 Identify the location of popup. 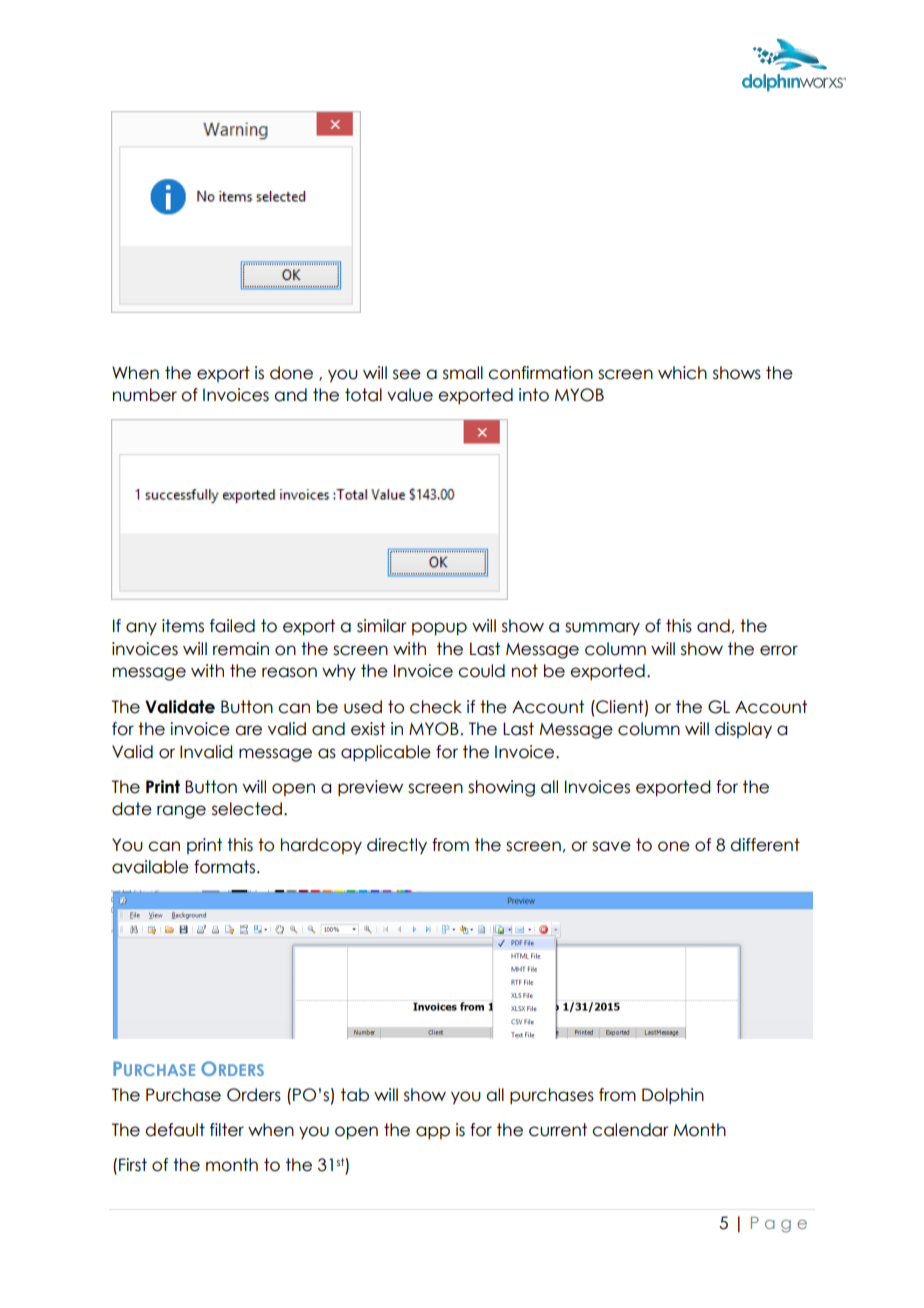
(439, 629).
